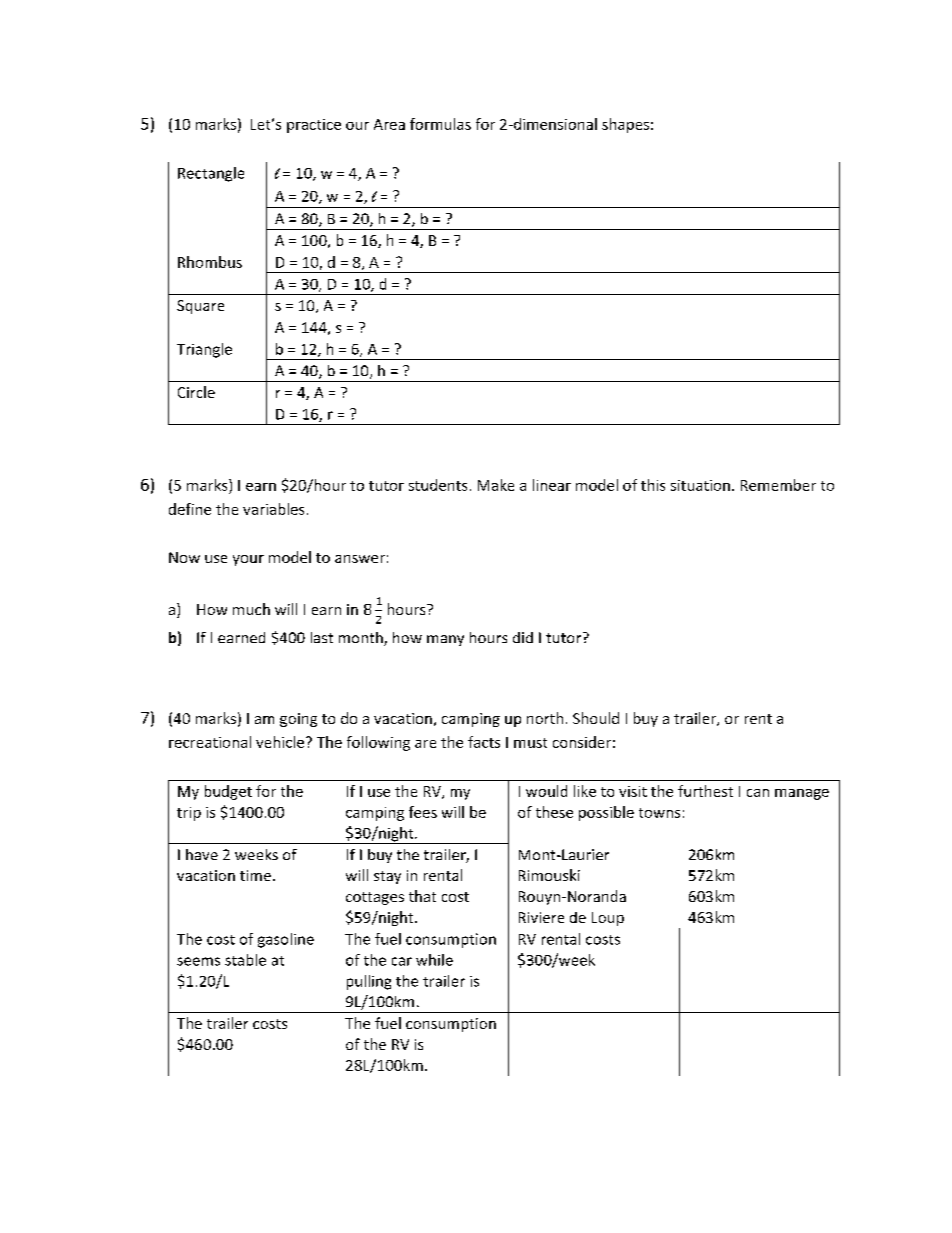 This document has width=952, height=1233. What do you see at coordinates (389, 124) in the document?
I see `Area` at bounding box center [389, 124].
